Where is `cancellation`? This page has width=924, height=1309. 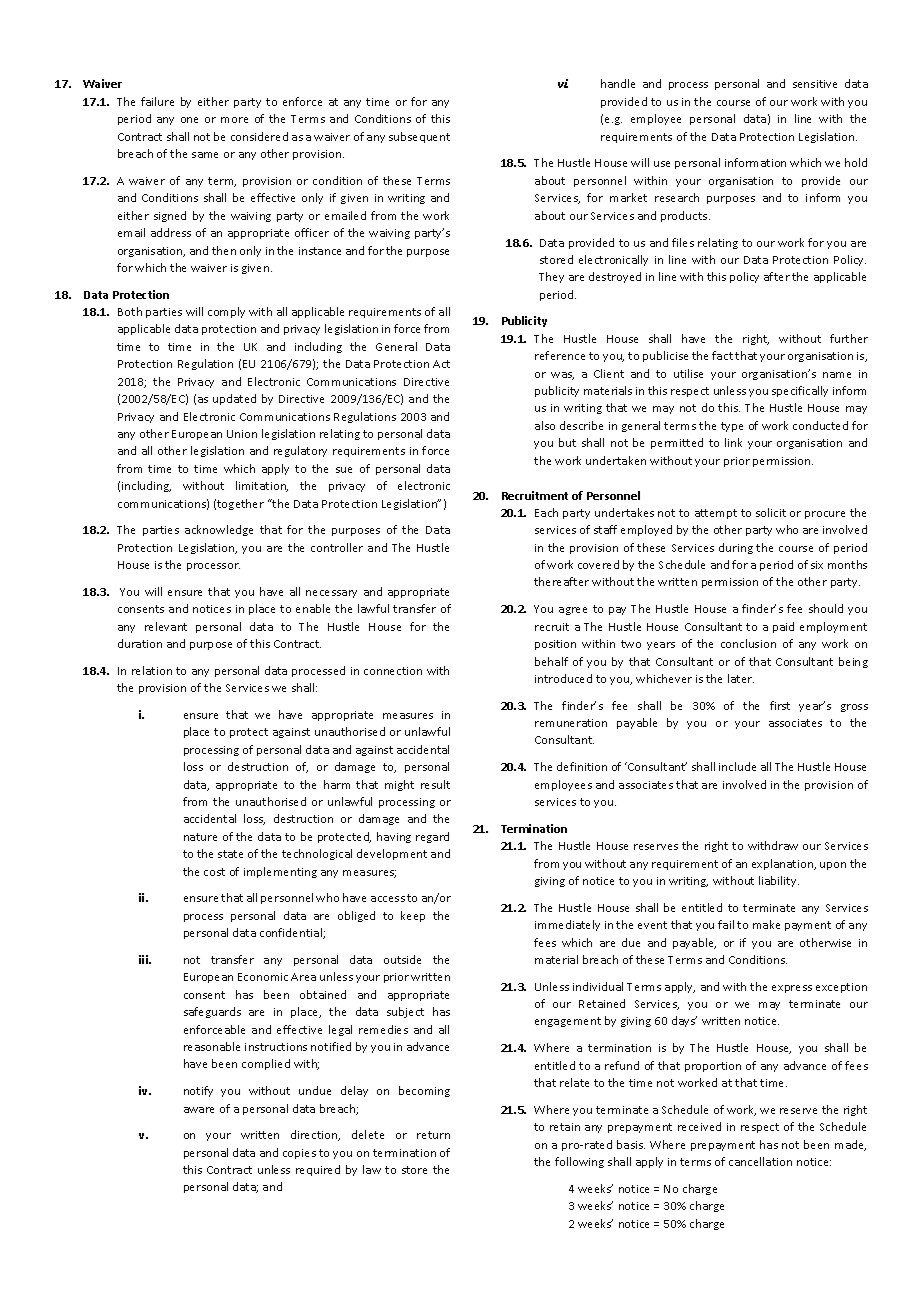
cancellation is located at coordinates (760, 1161).
